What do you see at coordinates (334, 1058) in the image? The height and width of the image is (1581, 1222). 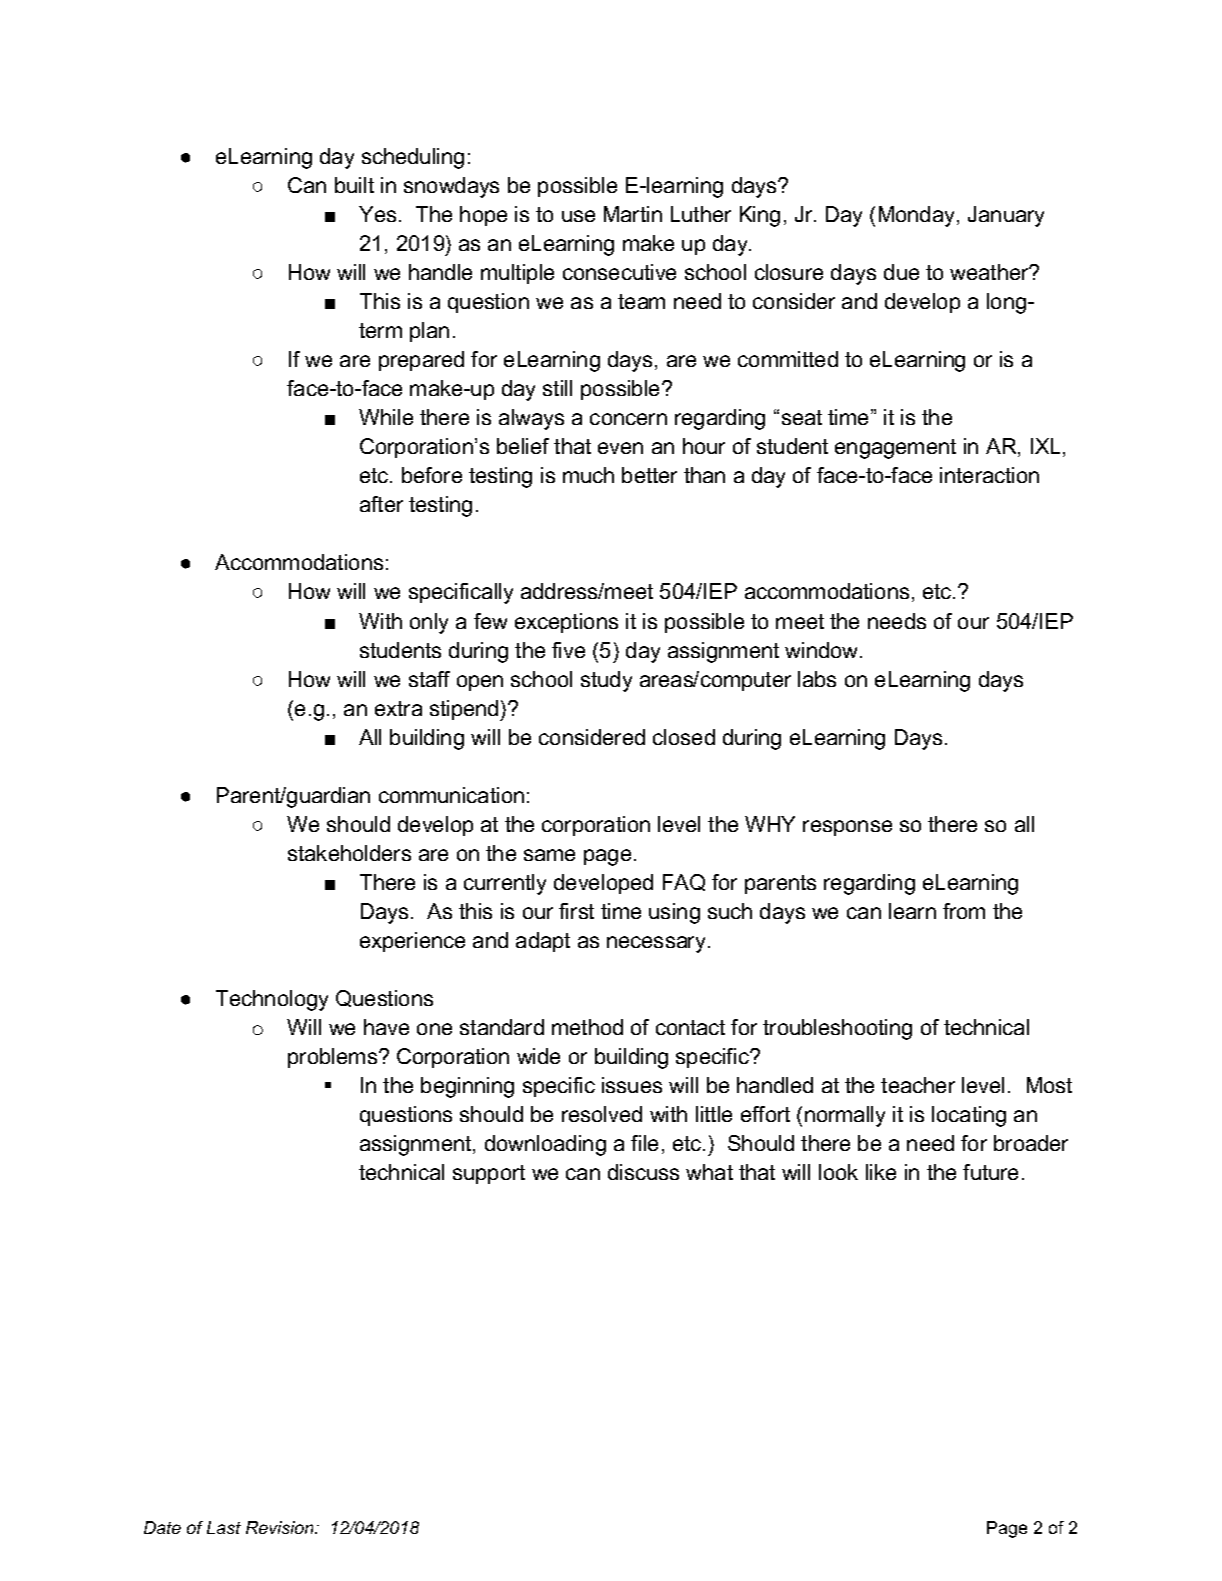 I see `problems` at bounding box center [334, 1058].
